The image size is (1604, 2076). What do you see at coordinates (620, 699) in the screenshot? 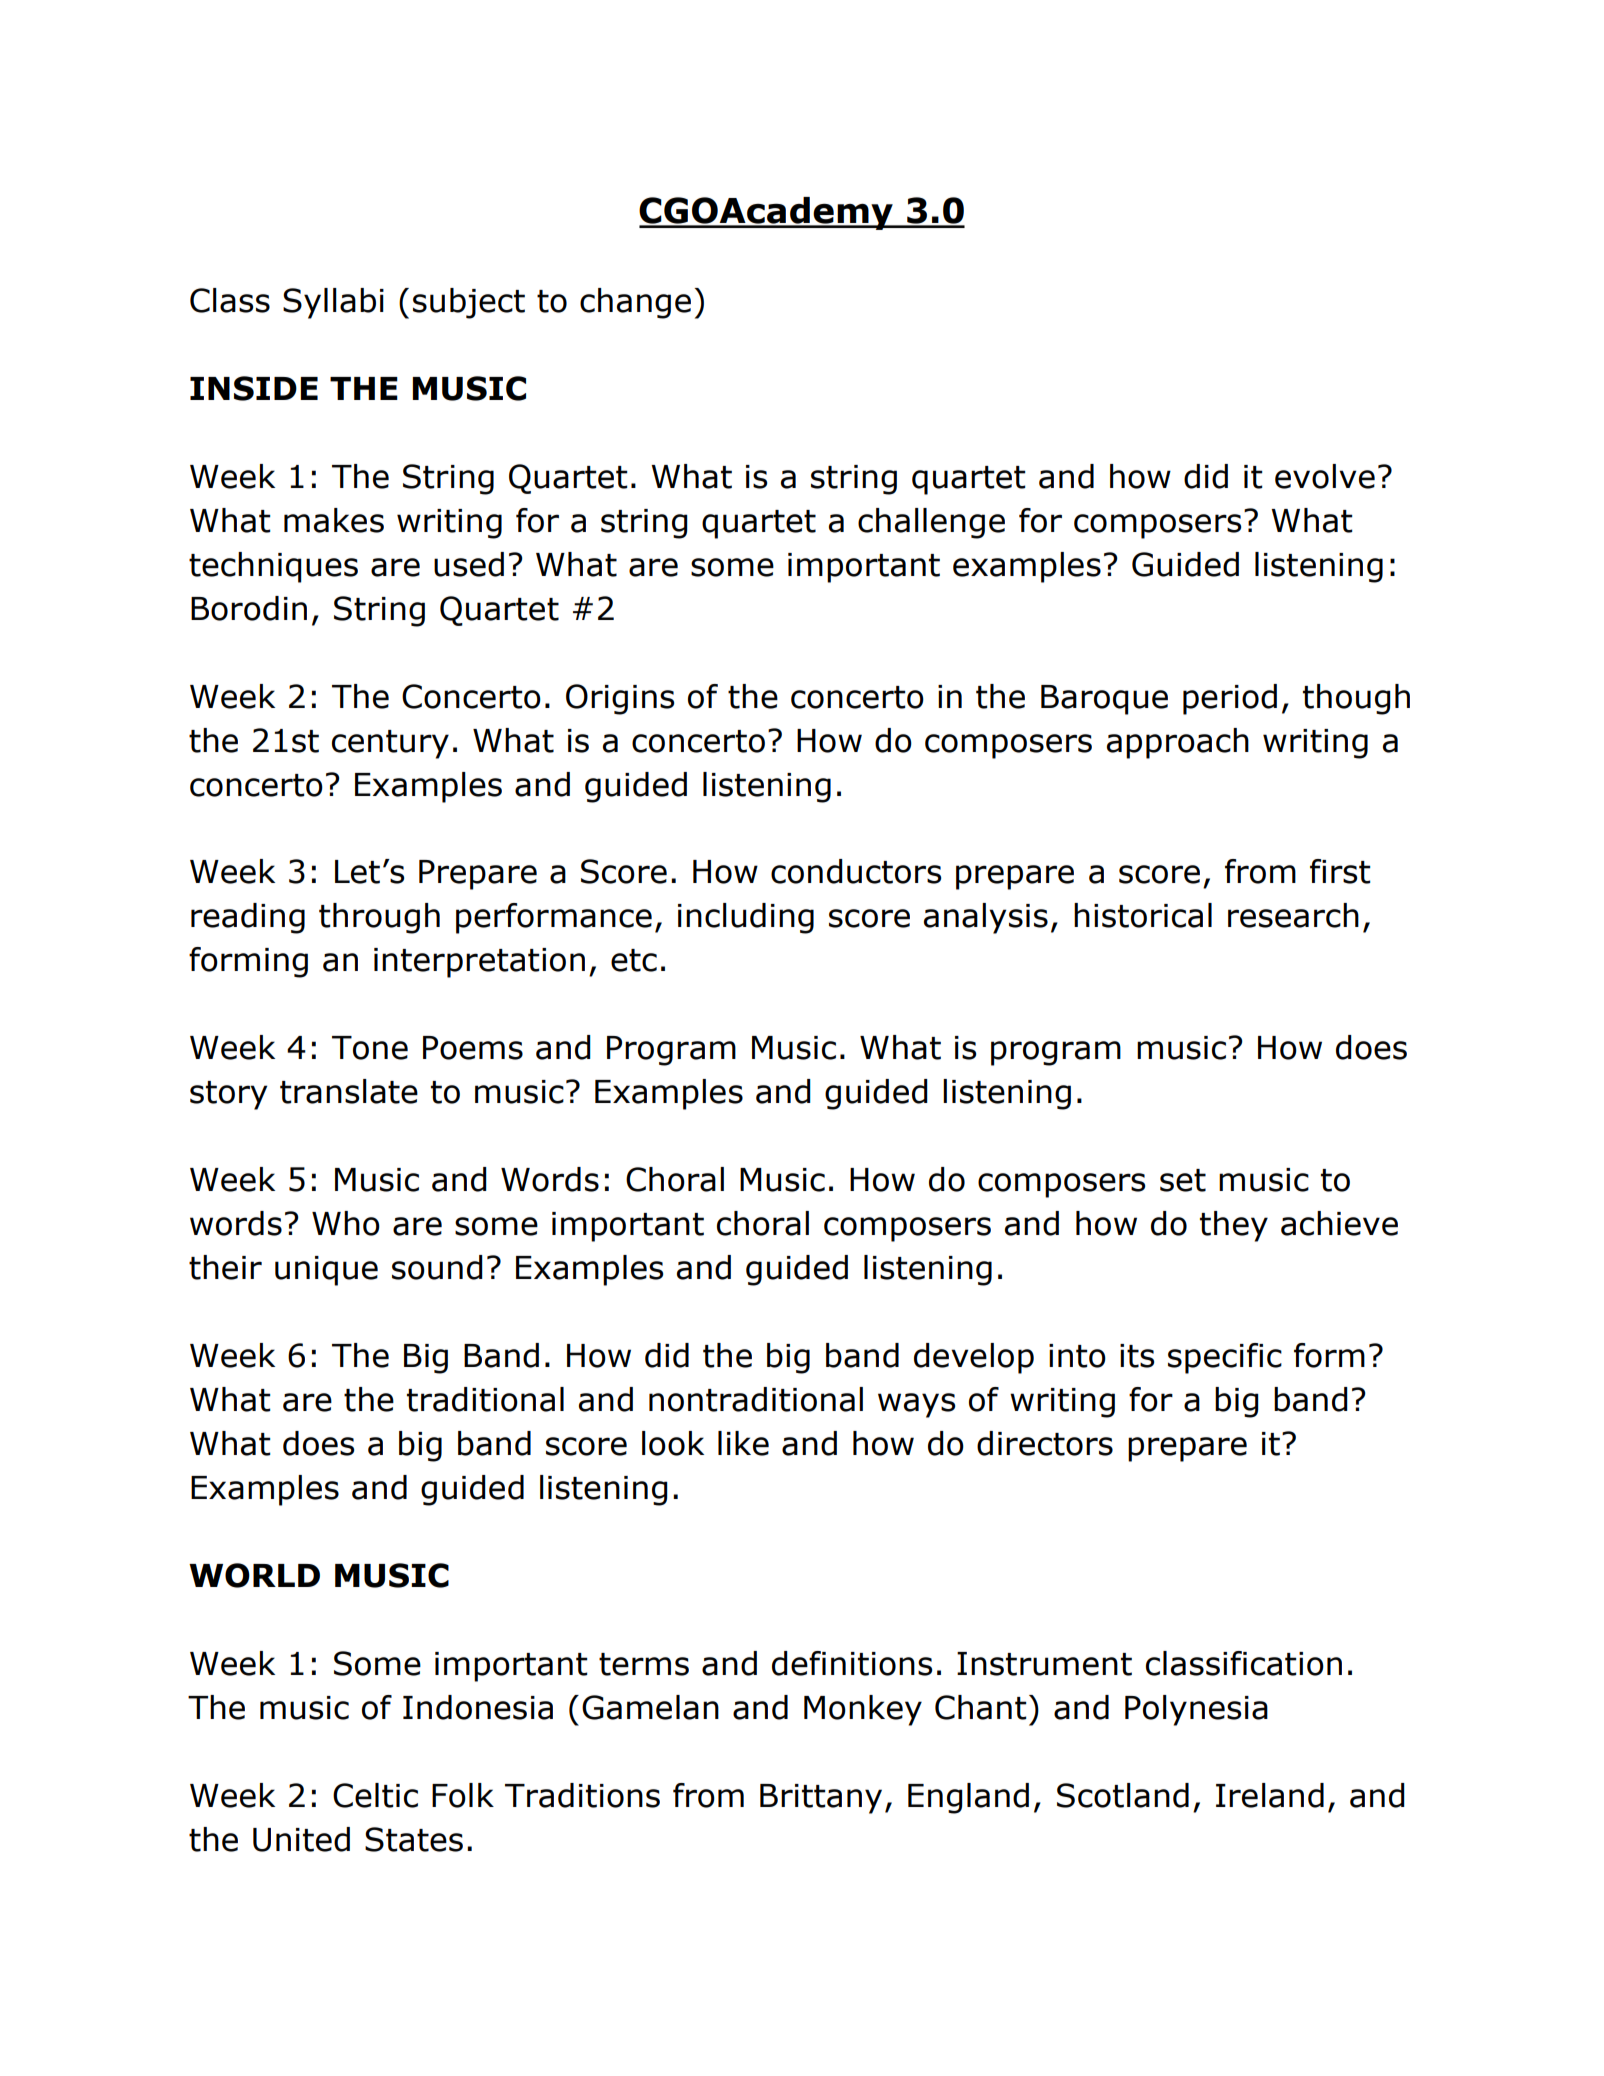
I see `Origins` at bounding box center [620, 699].
